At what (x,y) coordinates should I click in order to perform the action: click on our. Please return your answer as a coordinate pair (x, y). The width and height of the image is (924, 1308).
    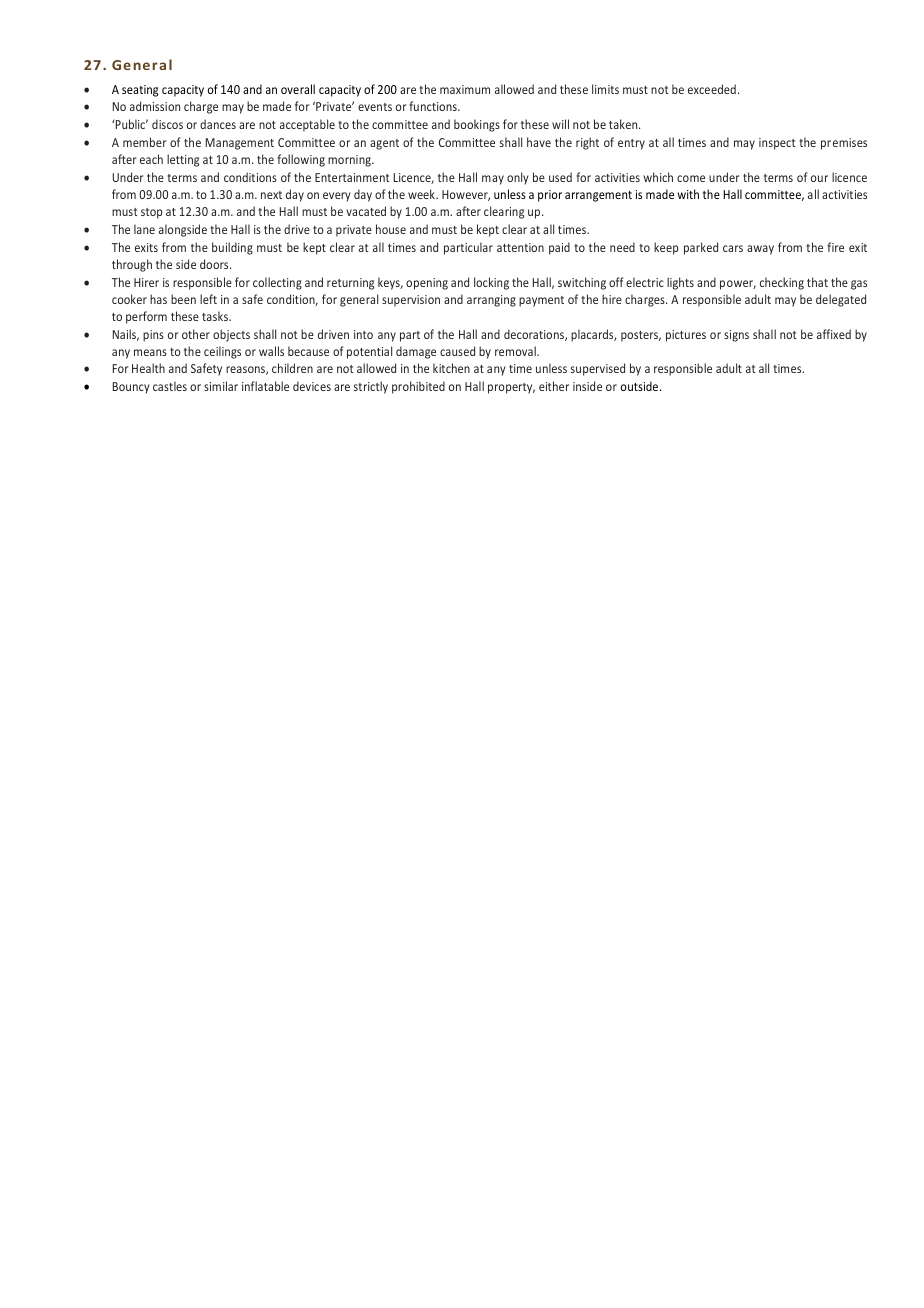
    Looking at the image, I should click on (819, 178).
